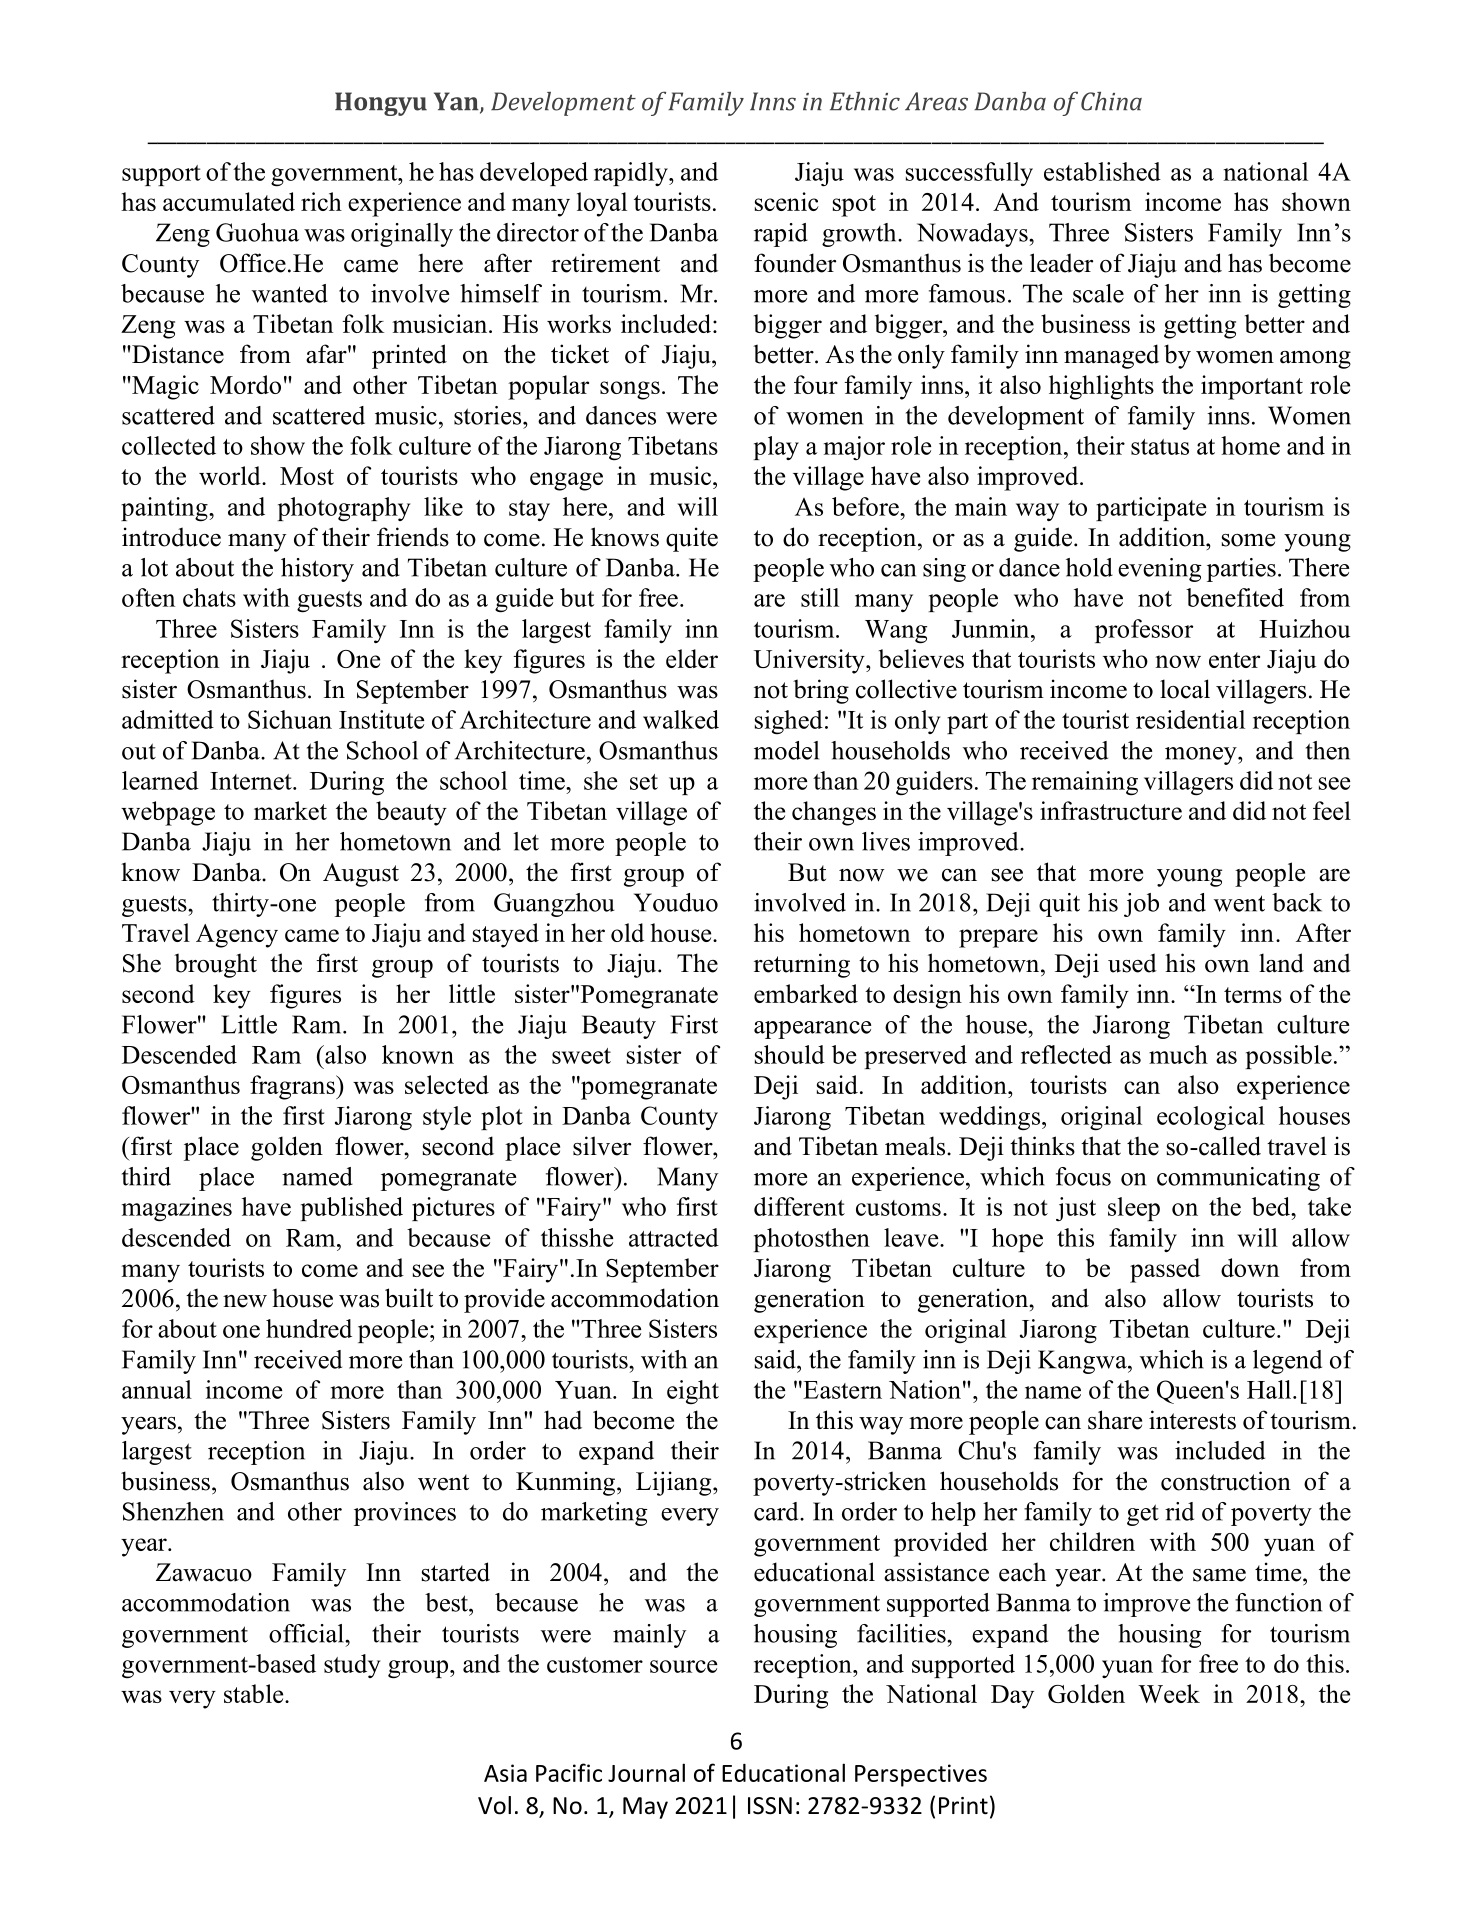  I want to click on Agency, so click(237, 936).
